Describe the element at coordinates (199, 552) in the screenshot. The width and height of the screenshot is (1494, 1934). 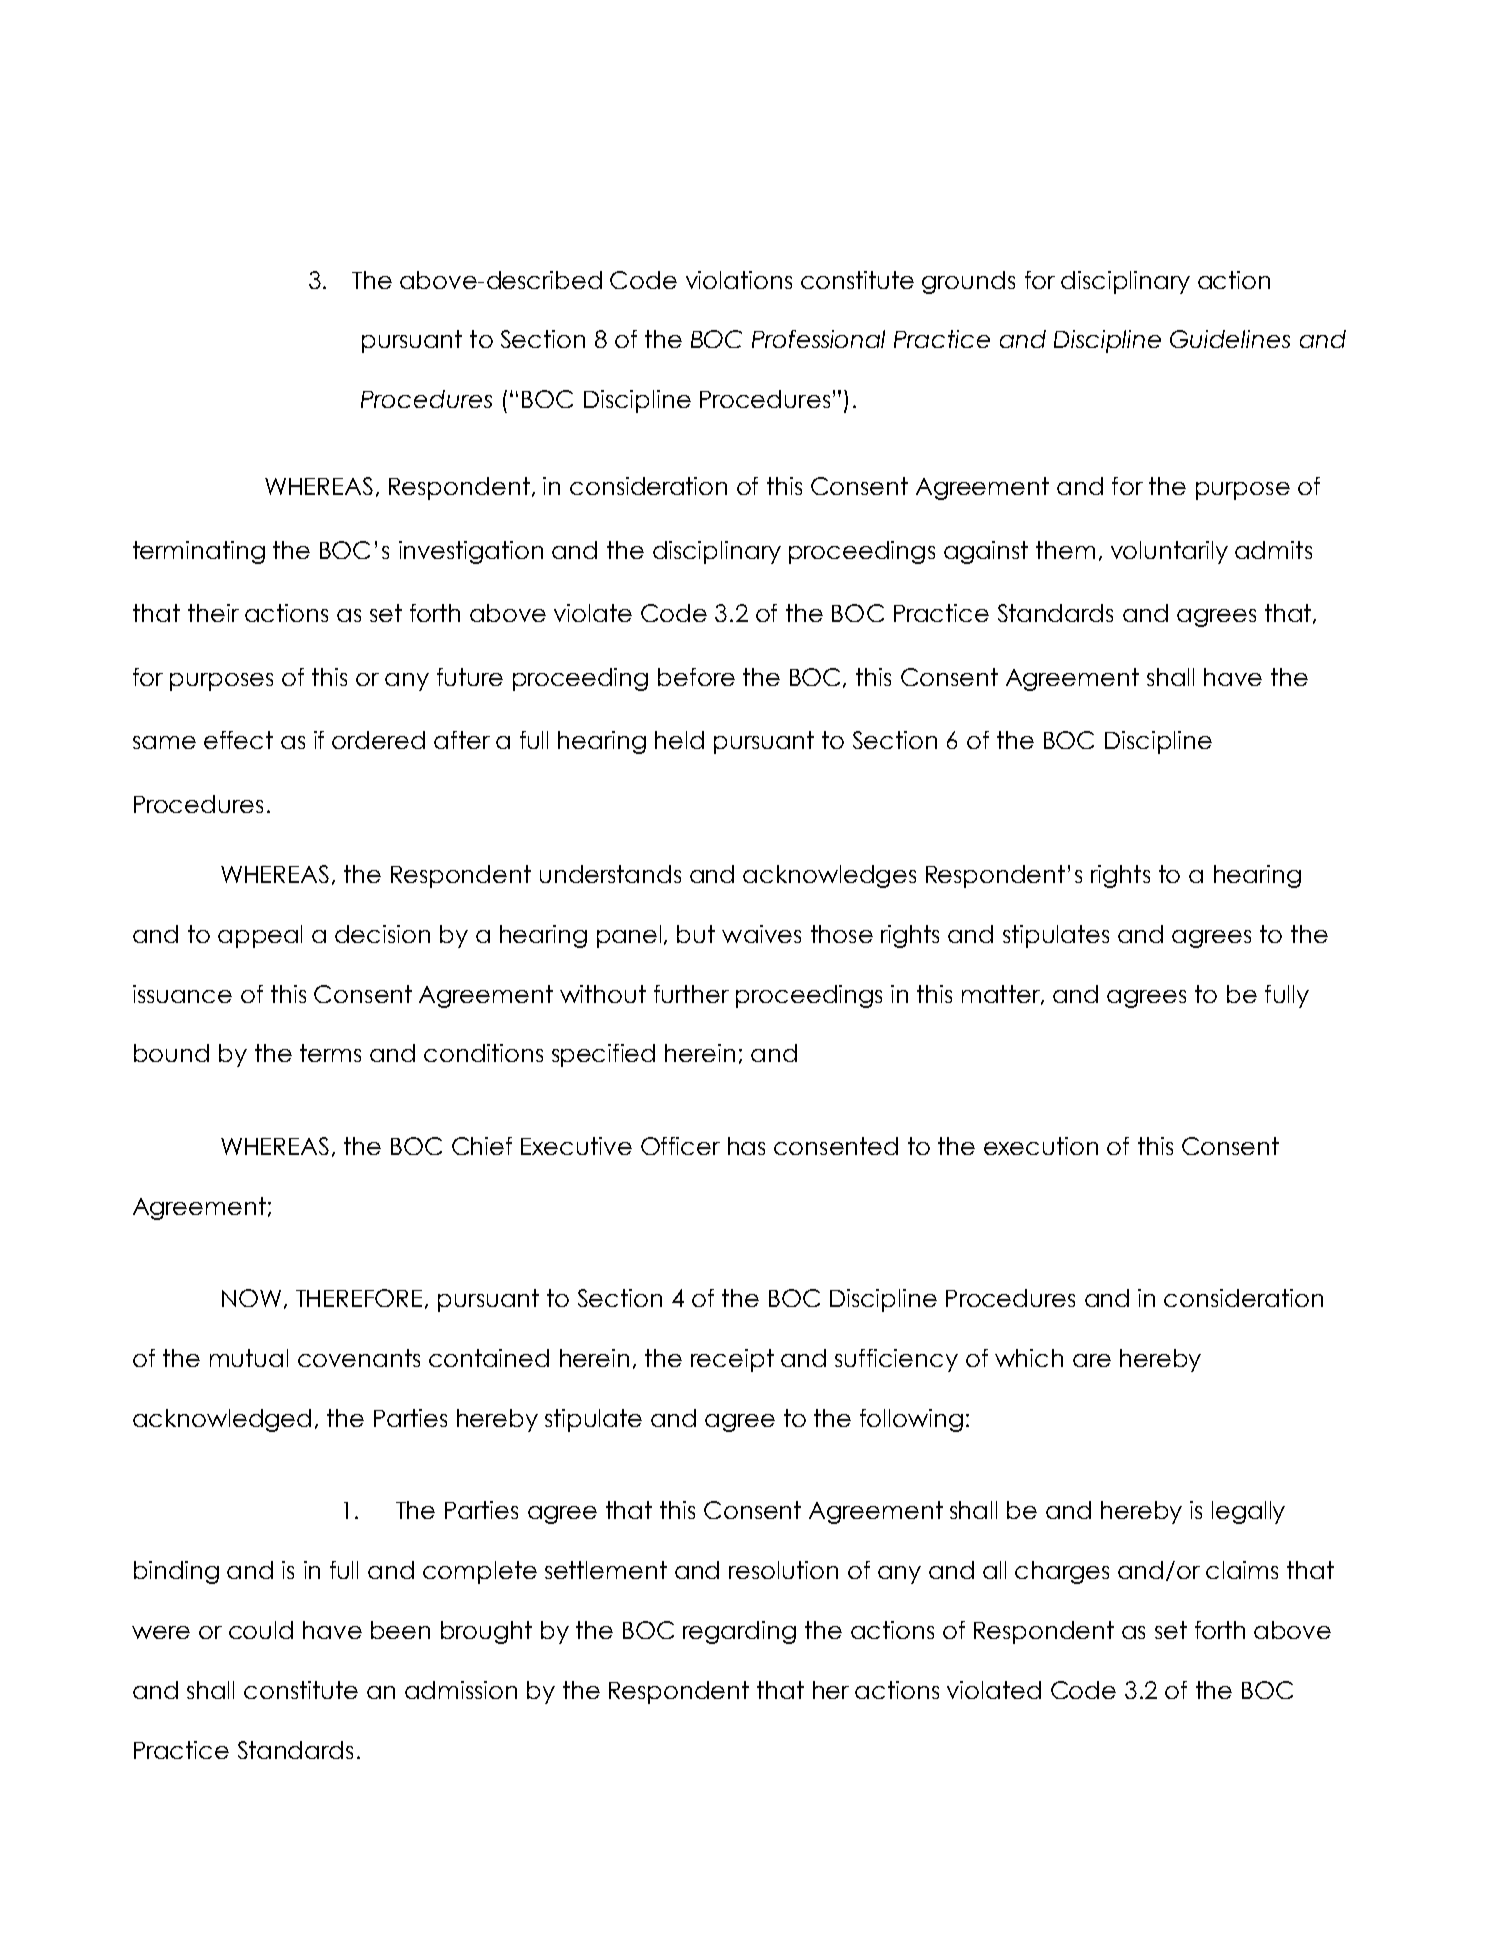
I see `terminating` at that location.
